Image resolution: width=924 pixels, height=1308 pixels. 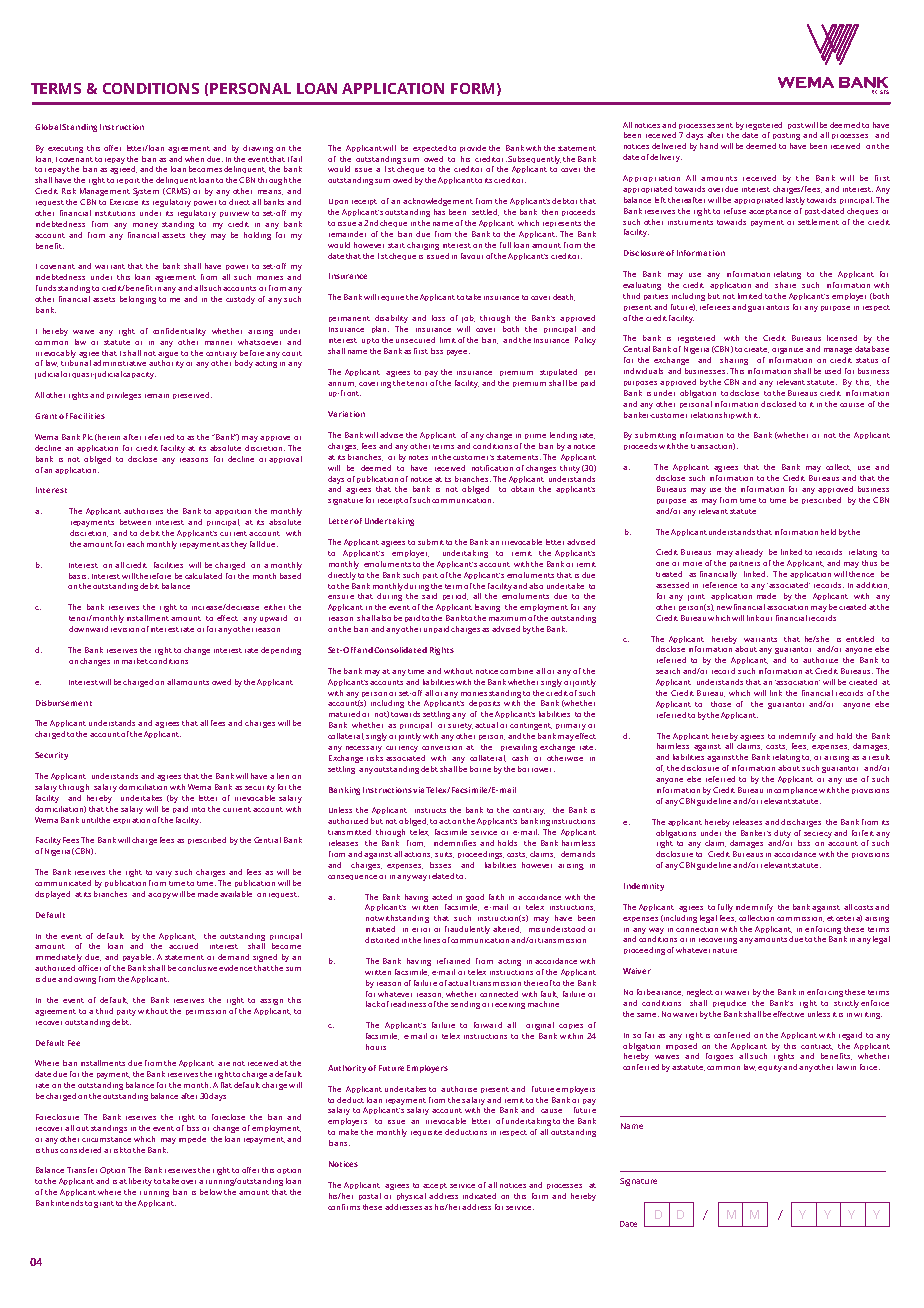 What do you see at coordinates (522, 489) in the screenshot?
I see `obtain` at bounding box center [522, 489].
